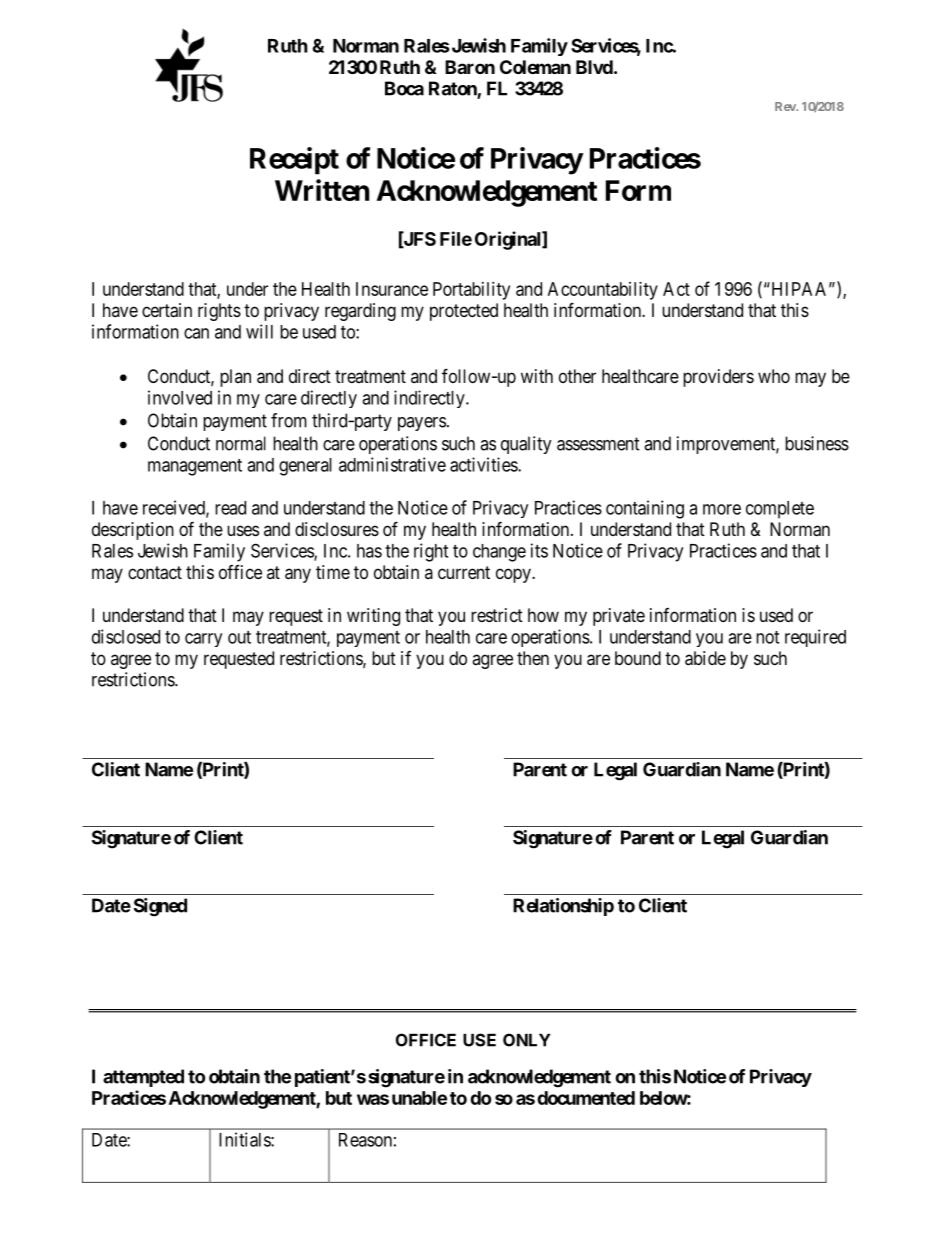 This image has height=1233, width=952. I want to click on carry, so click(203, 640).
